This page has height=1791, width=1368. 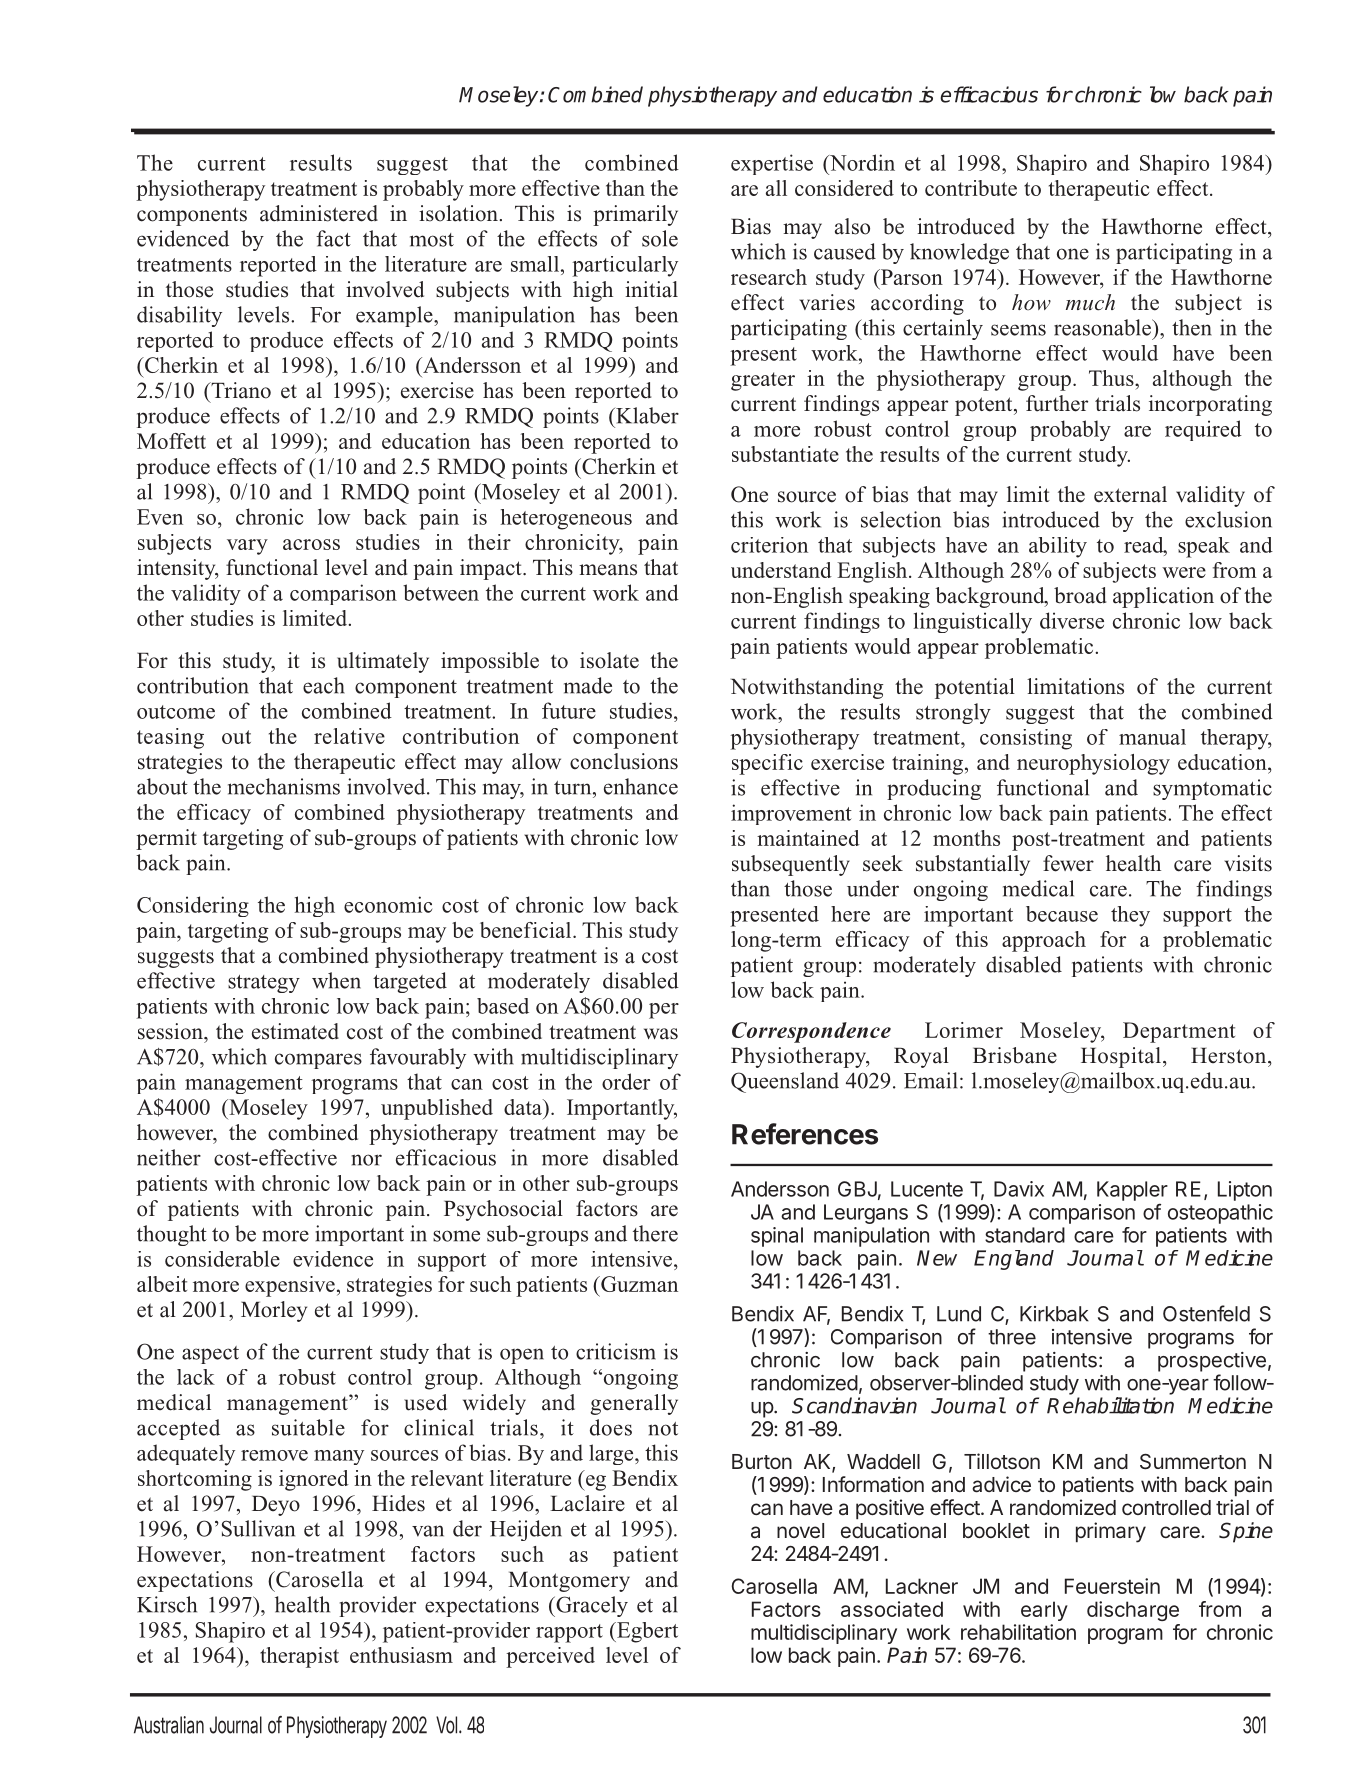 I want to click on each, so click(x=324, y=685).
